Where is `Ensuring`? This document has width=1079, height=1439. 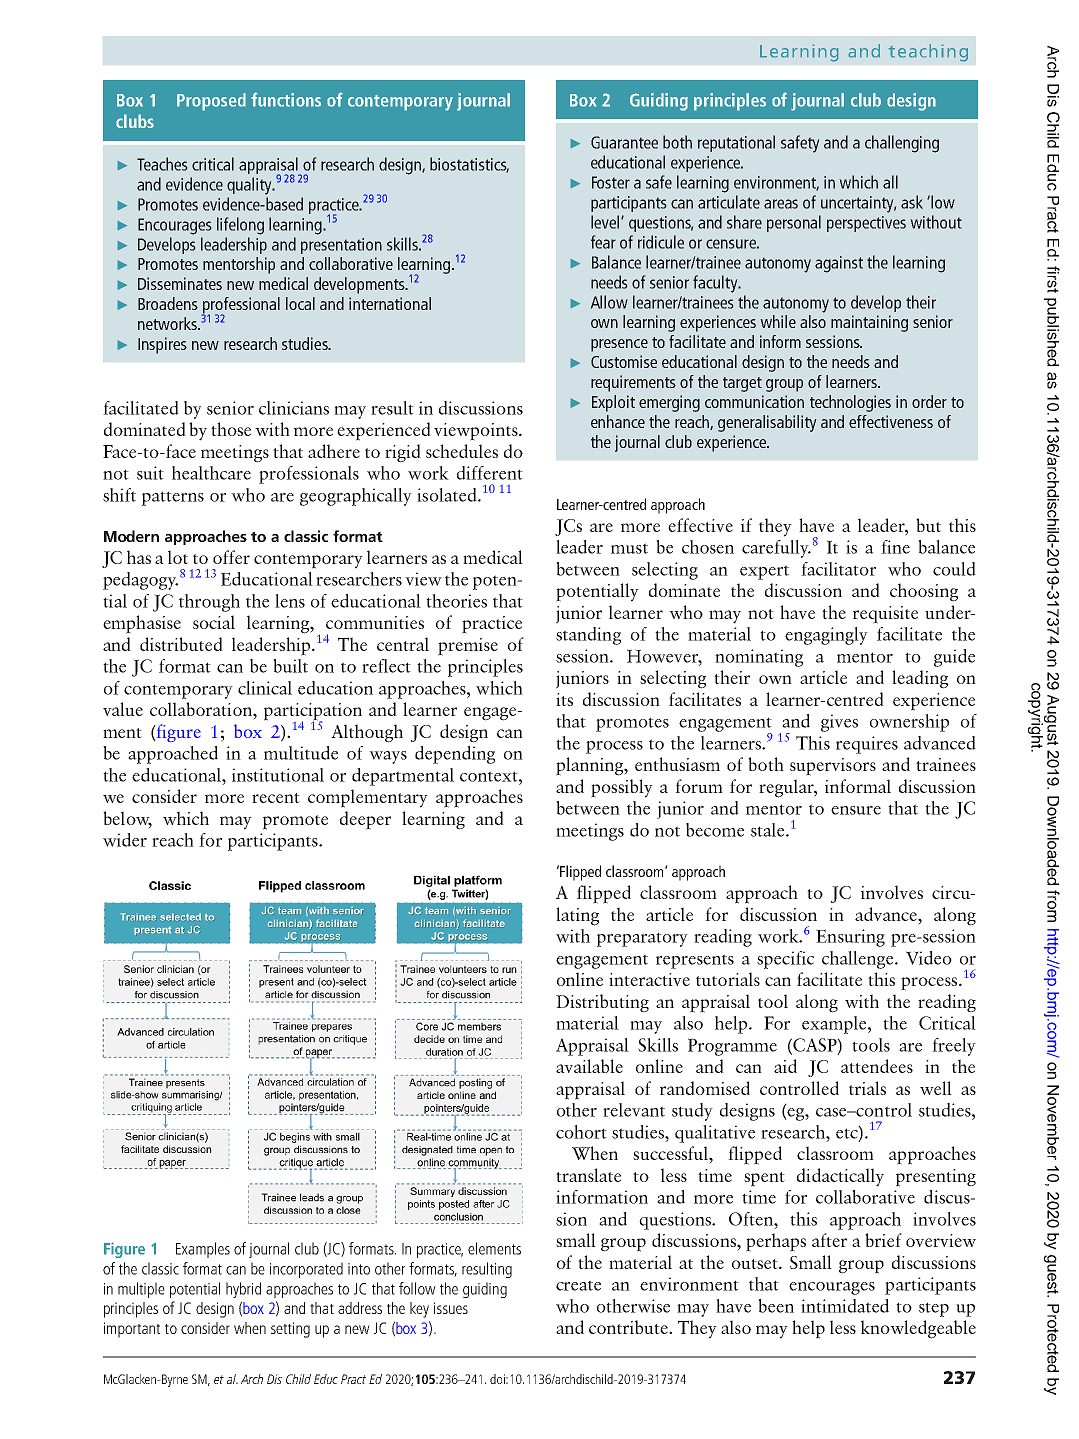 Ensuring is located at coordinates (850, 938).
